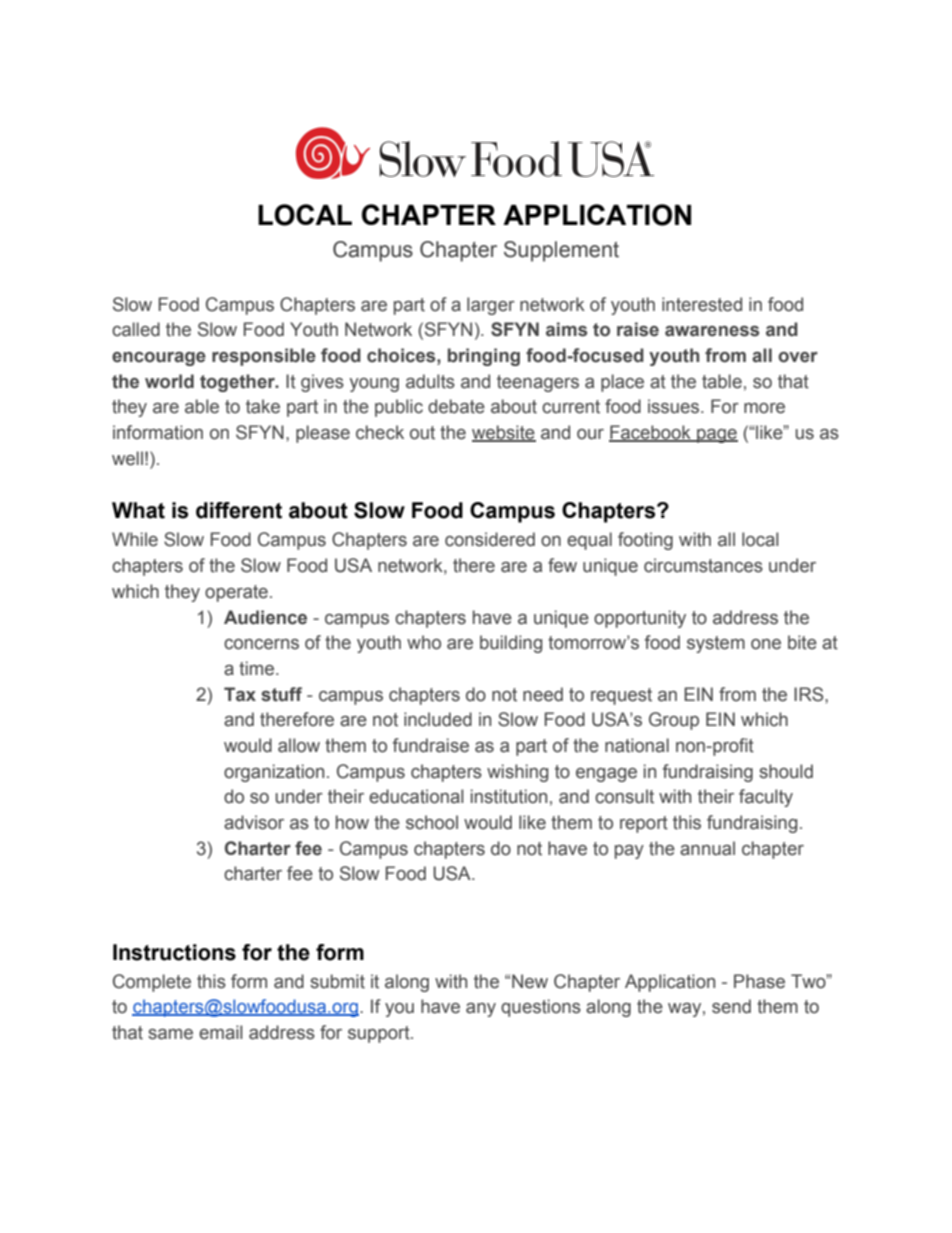 Image resolution: width=952 pixels, height=1233 pixels. Describe the element at coordinates (481, 1010) in the screenshot. I see `any` at that location.
